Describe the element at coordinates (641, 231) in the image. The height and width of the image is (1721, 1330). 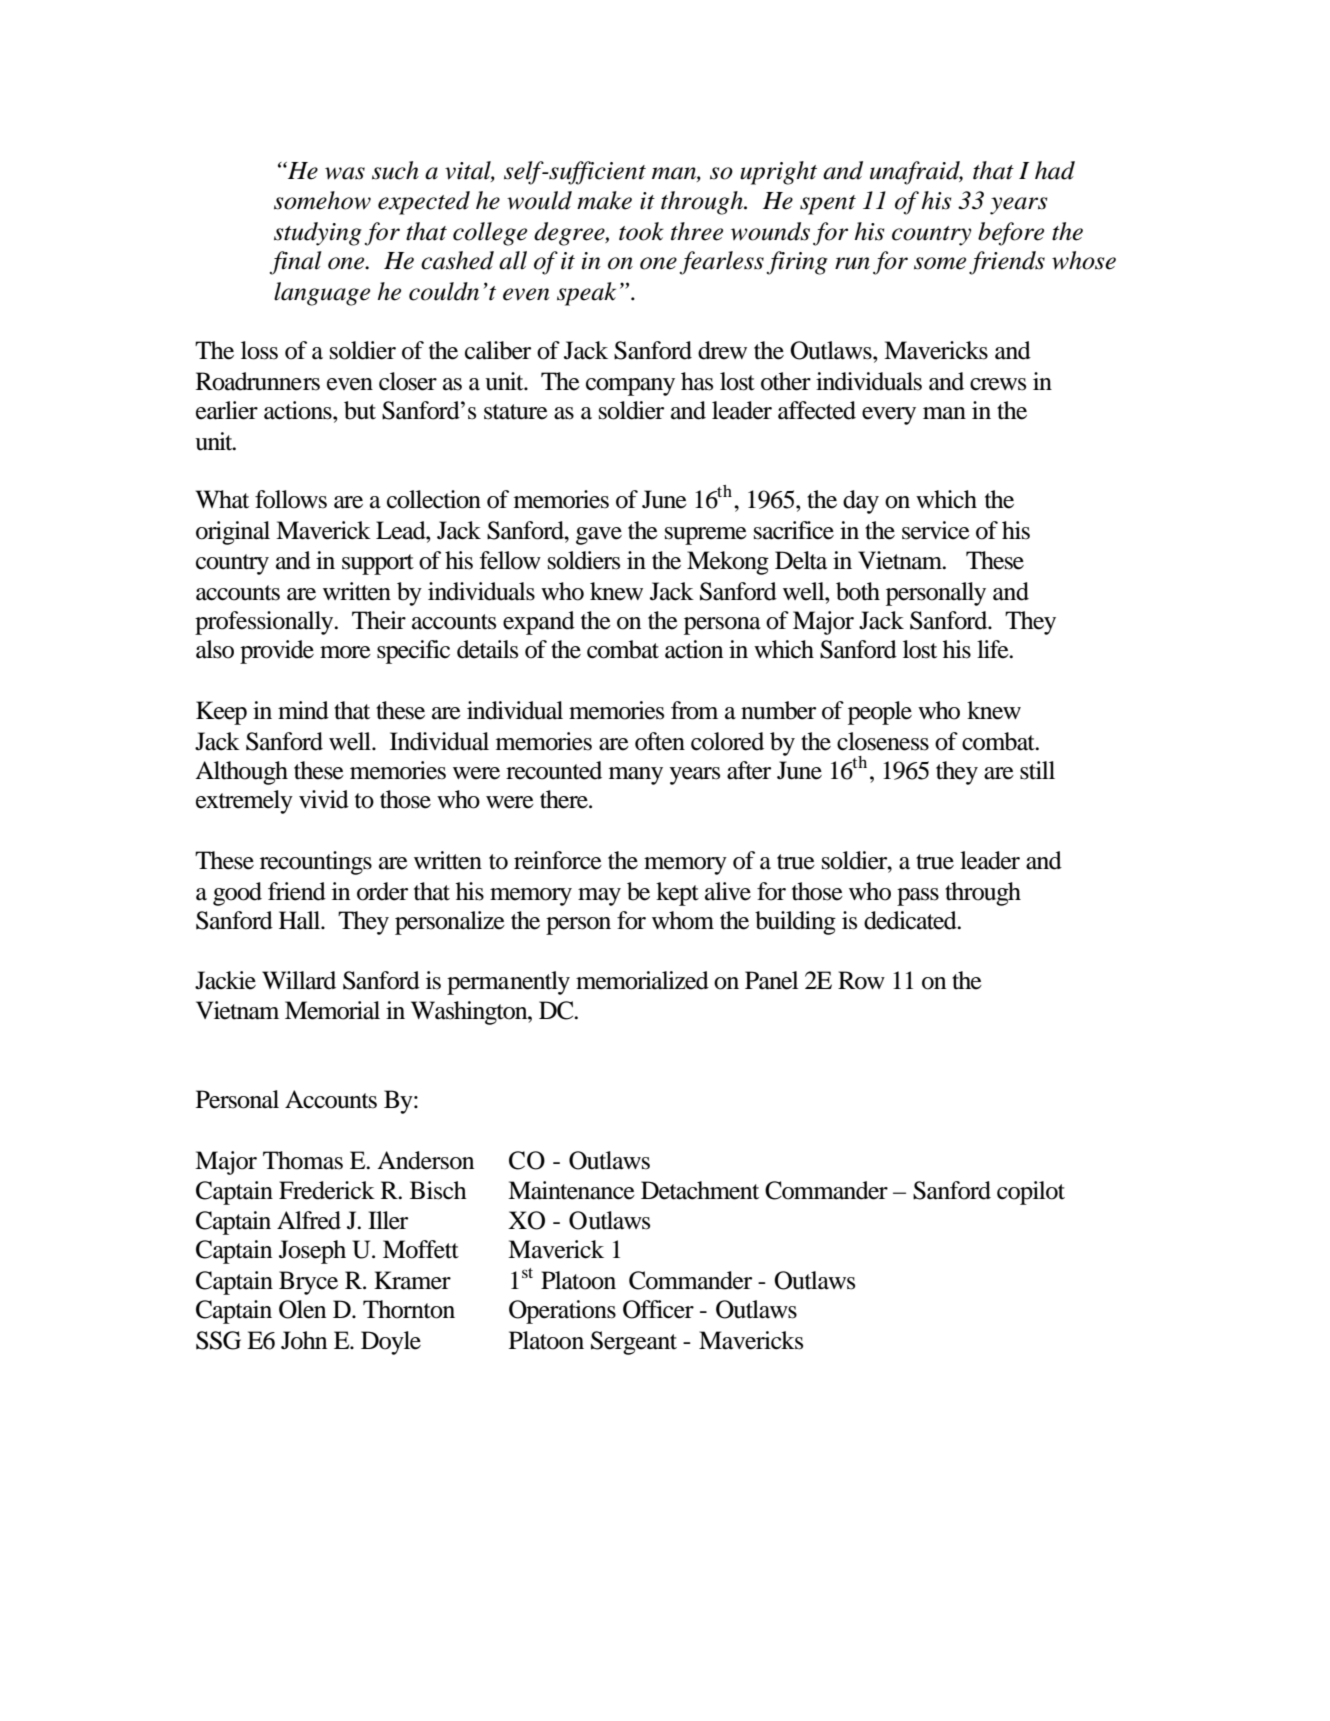
I see `took` at that location.
